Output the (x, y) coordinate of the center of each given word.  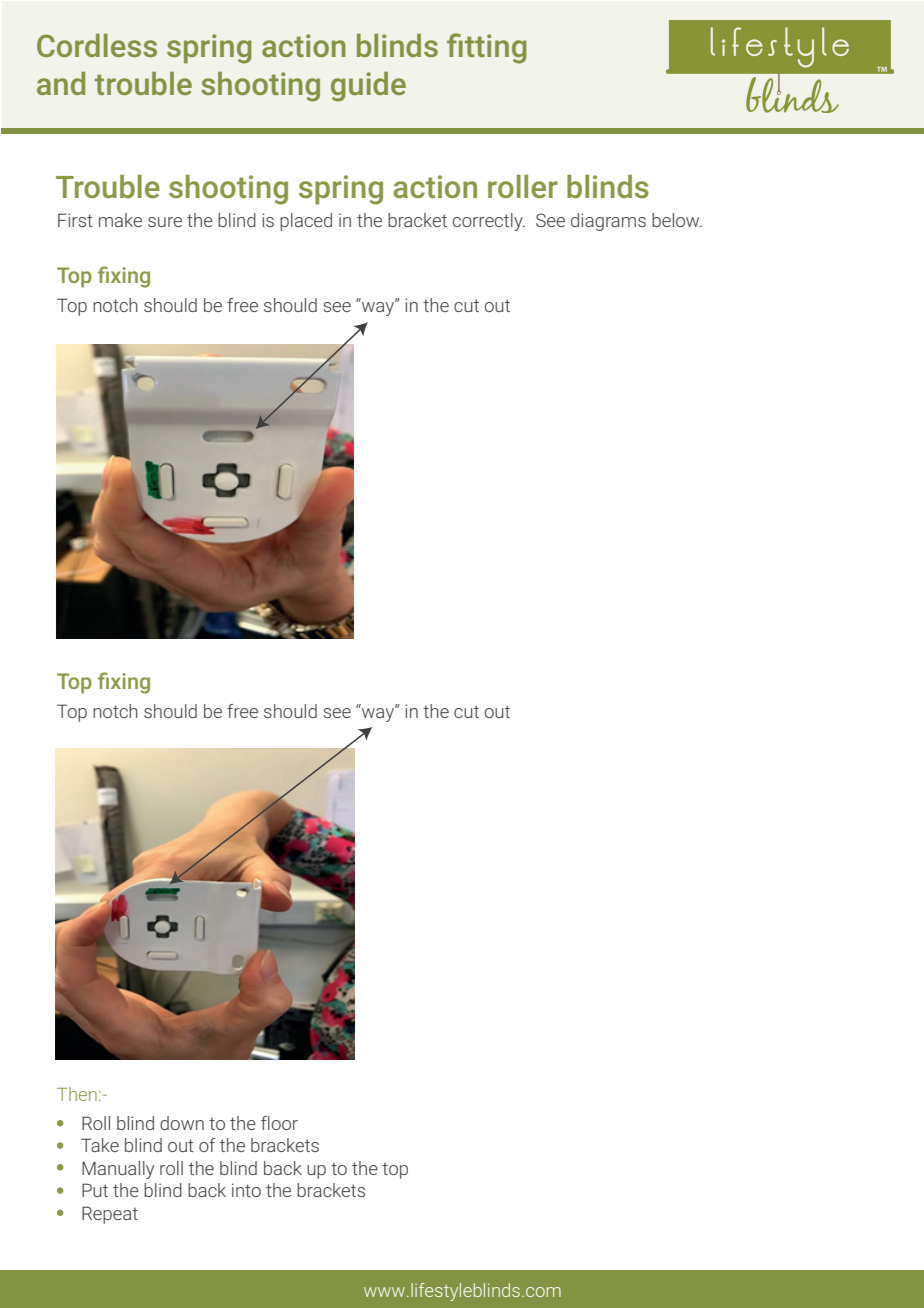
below (677, 220)
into (246, 1190)
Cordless (97, 45)
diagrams (608, 222)
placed (306, 222)
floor (279, 1123)
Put (95, 1190)
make (120, 220)
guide (368, 87)
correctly (489, 222)
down (182, 1123)
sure (165, 222)
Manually (118, 1170)
